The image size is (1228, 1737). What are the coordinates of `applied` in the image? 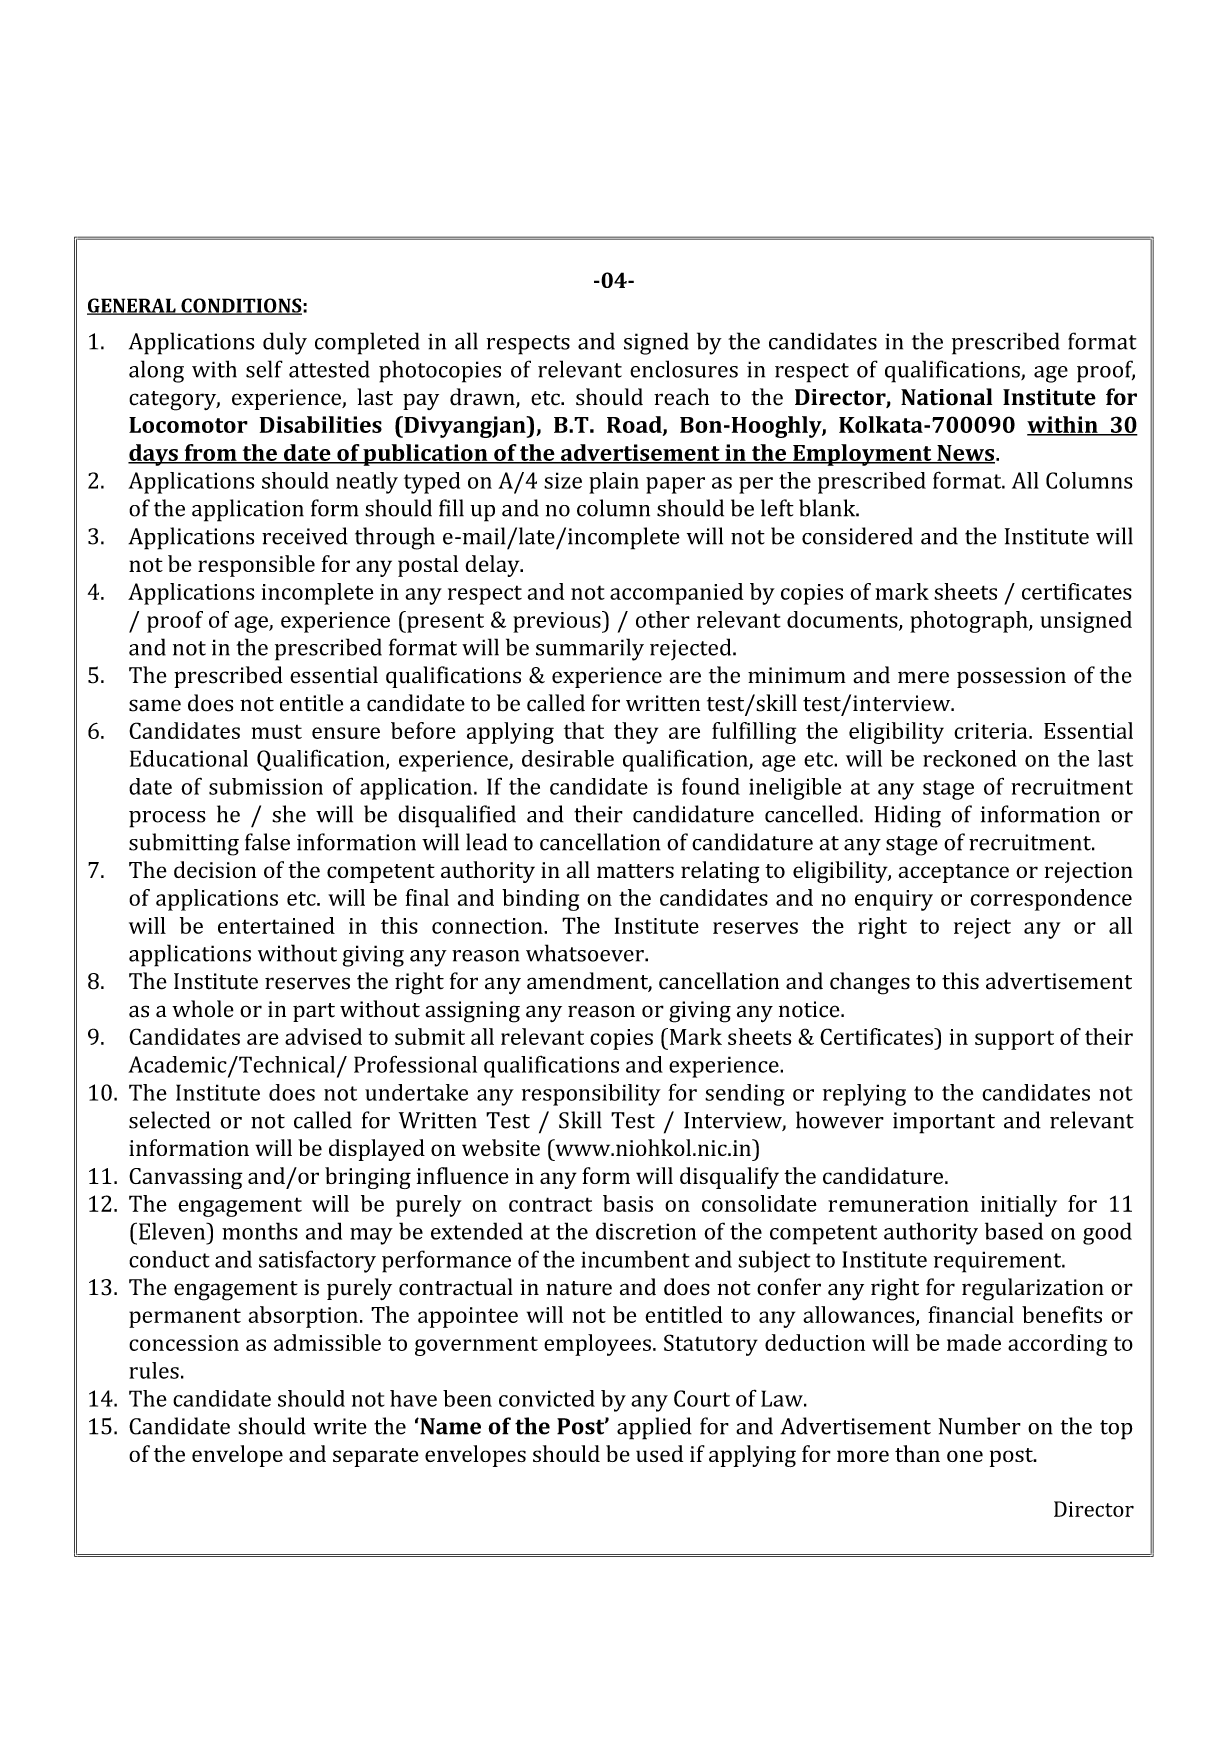 It's located at (654, 1428).
